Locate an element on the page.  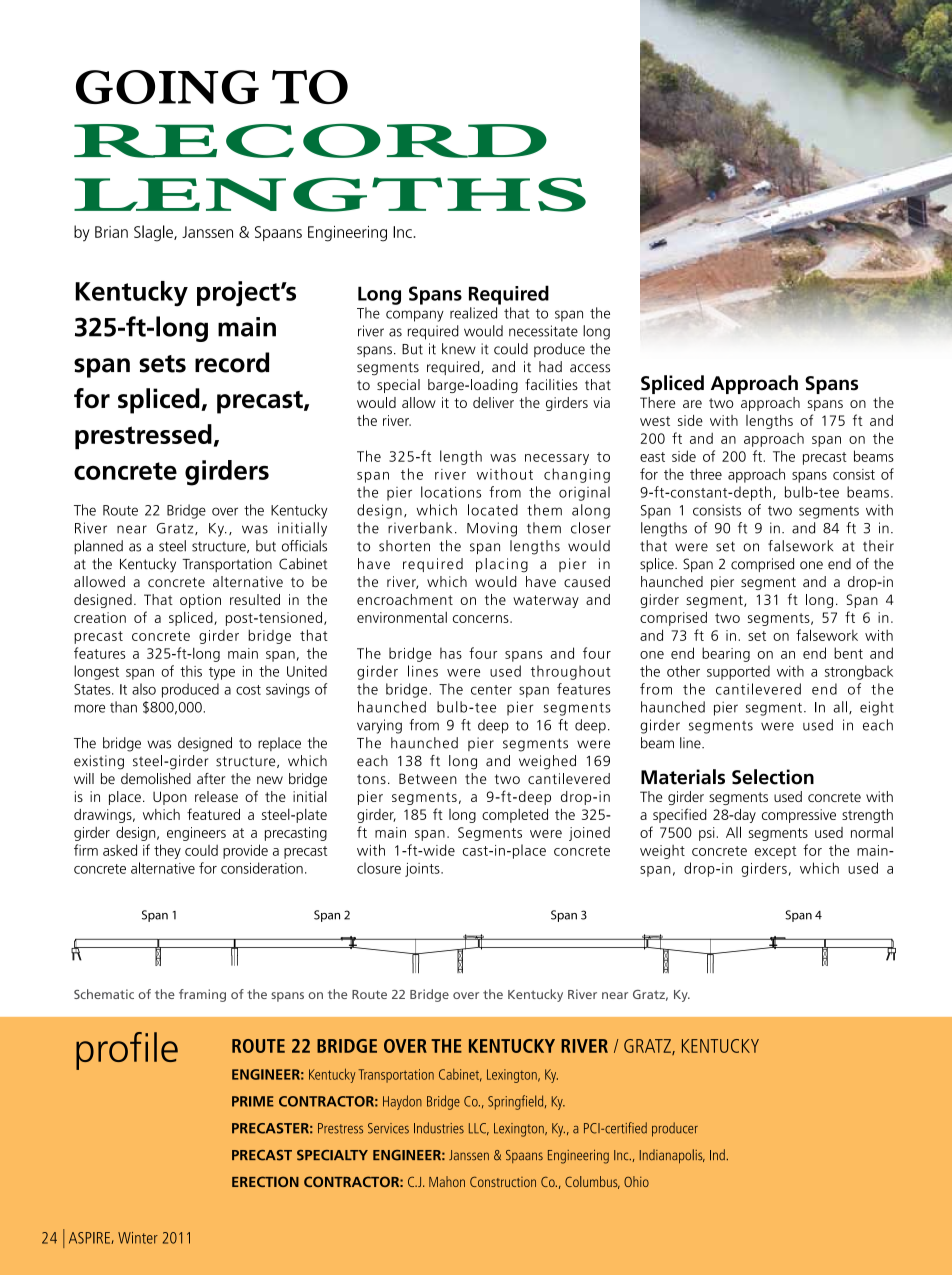
necessitate is located at coordinates (543, 331).
